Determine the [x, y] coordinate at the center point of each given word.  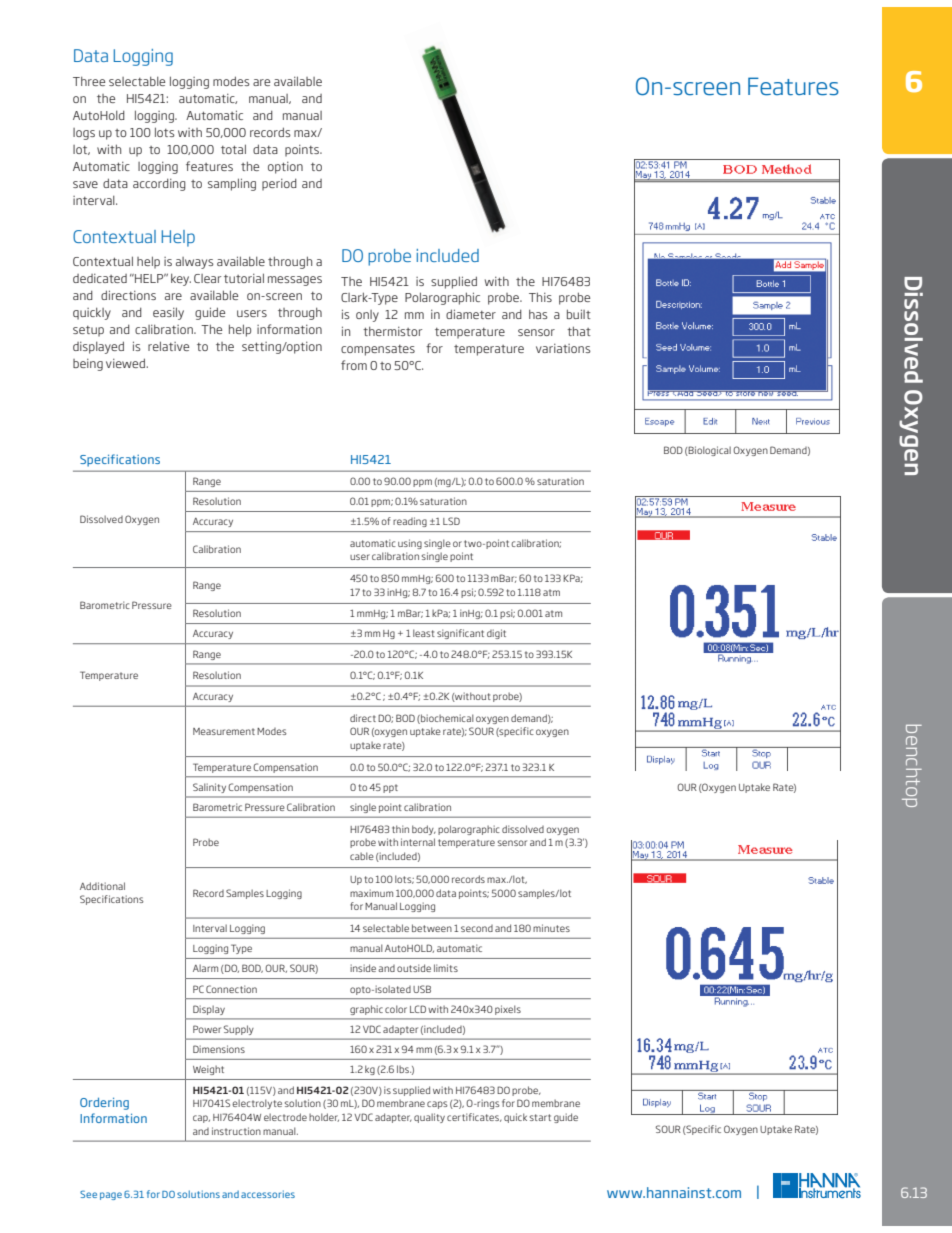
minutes [551, 928]
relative [168, 346]
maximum [371, 893]
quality [429, 1118]
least [424, 633]
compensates [378, 350]
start [540, 1117]
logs [84, 134]
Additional [102, 886]
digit [496, 634]
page [111, 1196]
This [540, 297]
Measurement [224, 731]
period [279, 184]
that [579, 331]
